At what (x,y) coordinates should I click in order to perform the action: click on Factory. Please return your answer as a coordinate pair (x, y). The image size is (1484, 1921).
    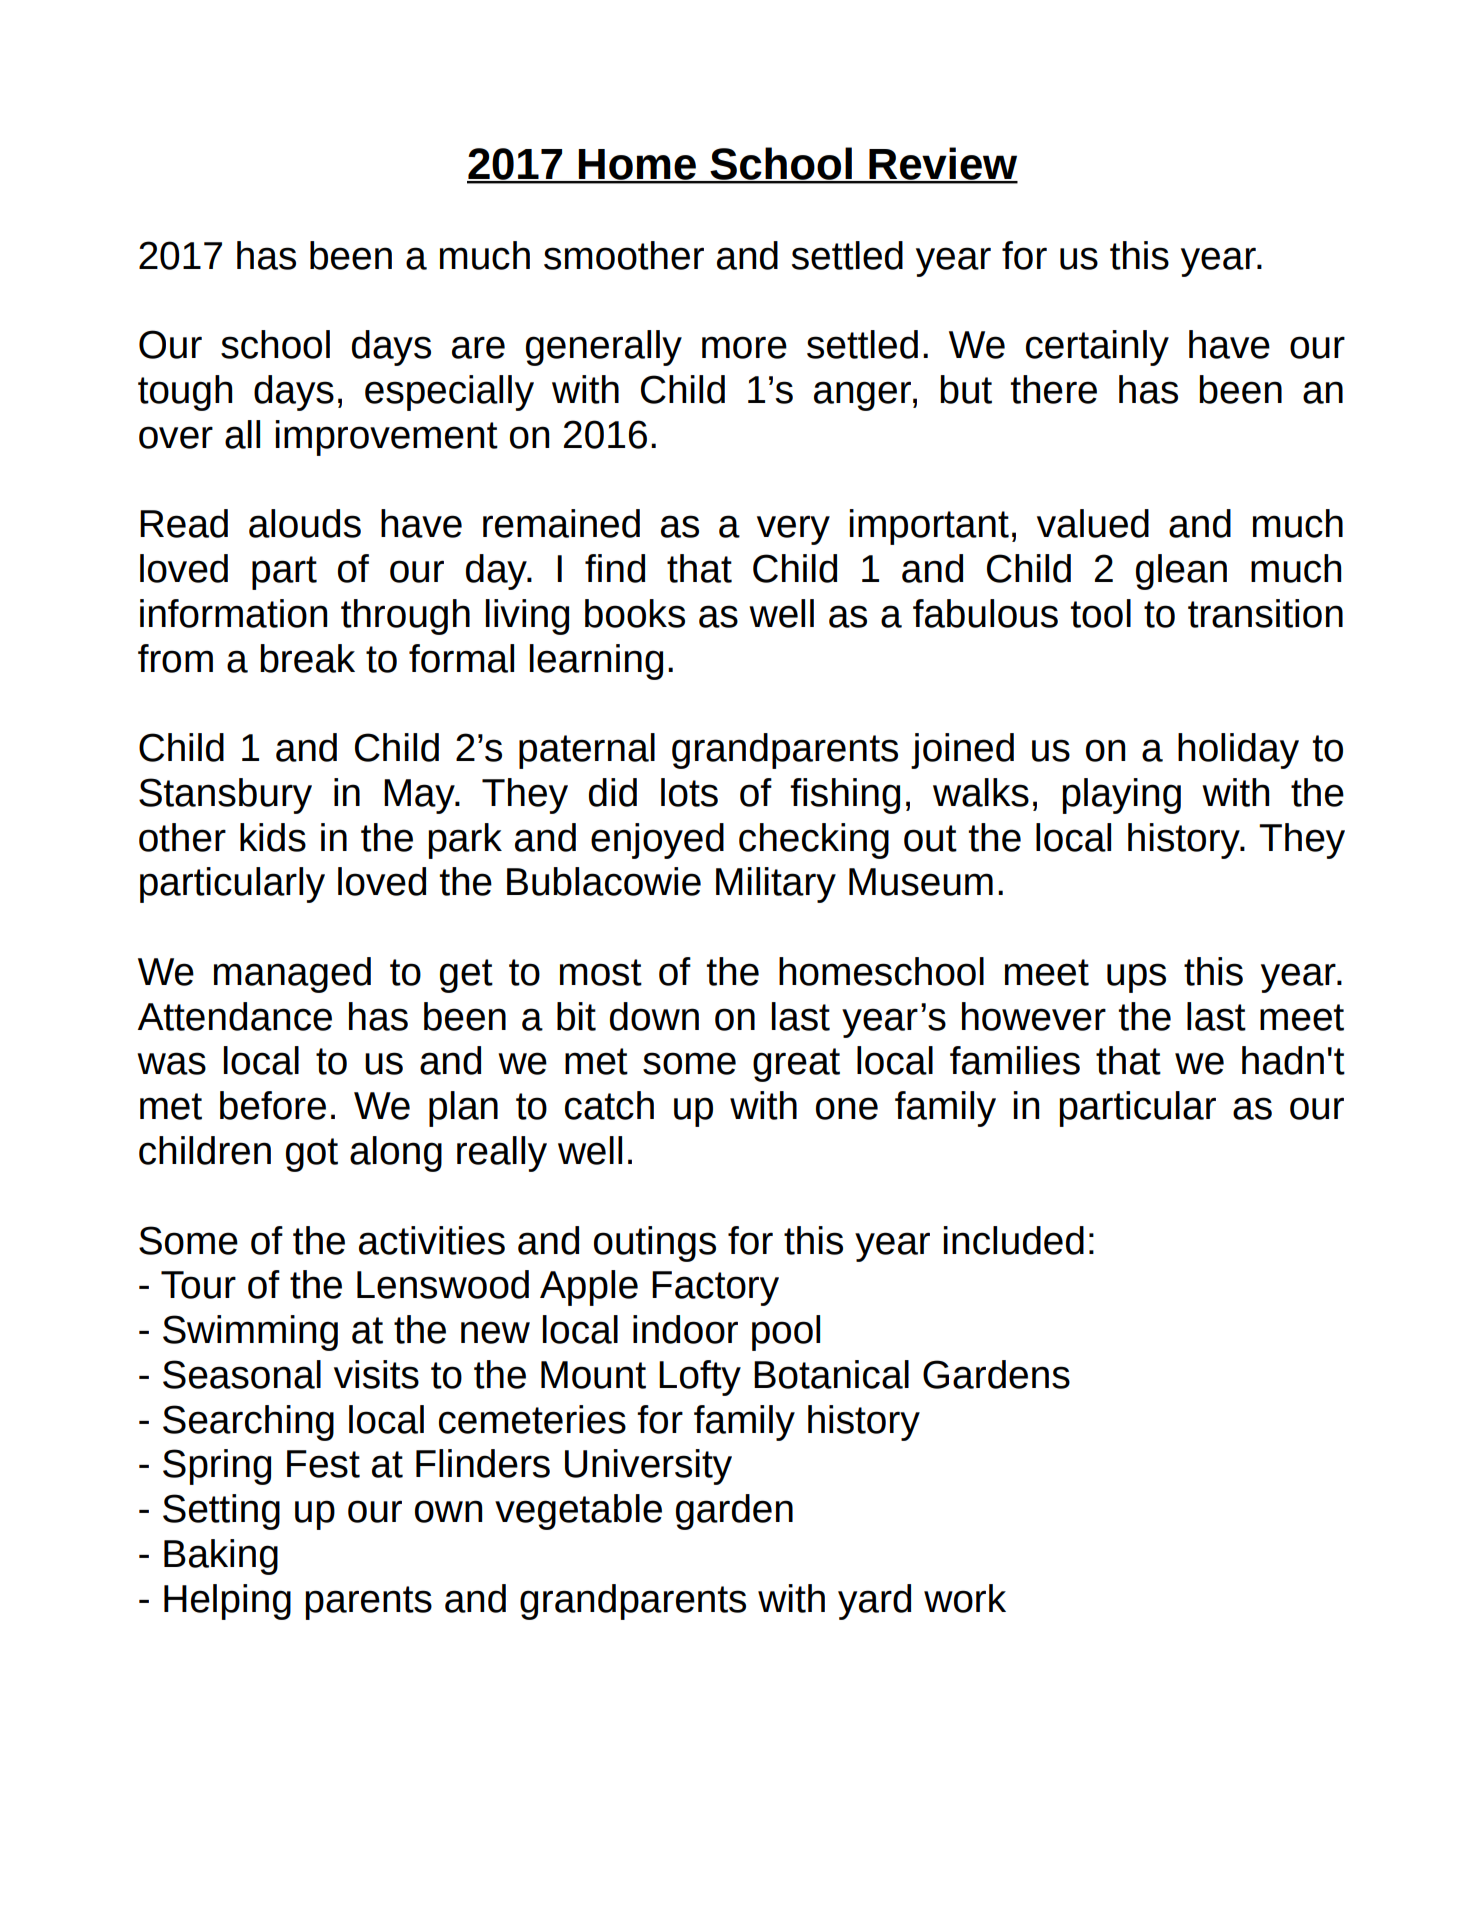
    Looking at the image, I should click on (715, 1288).
